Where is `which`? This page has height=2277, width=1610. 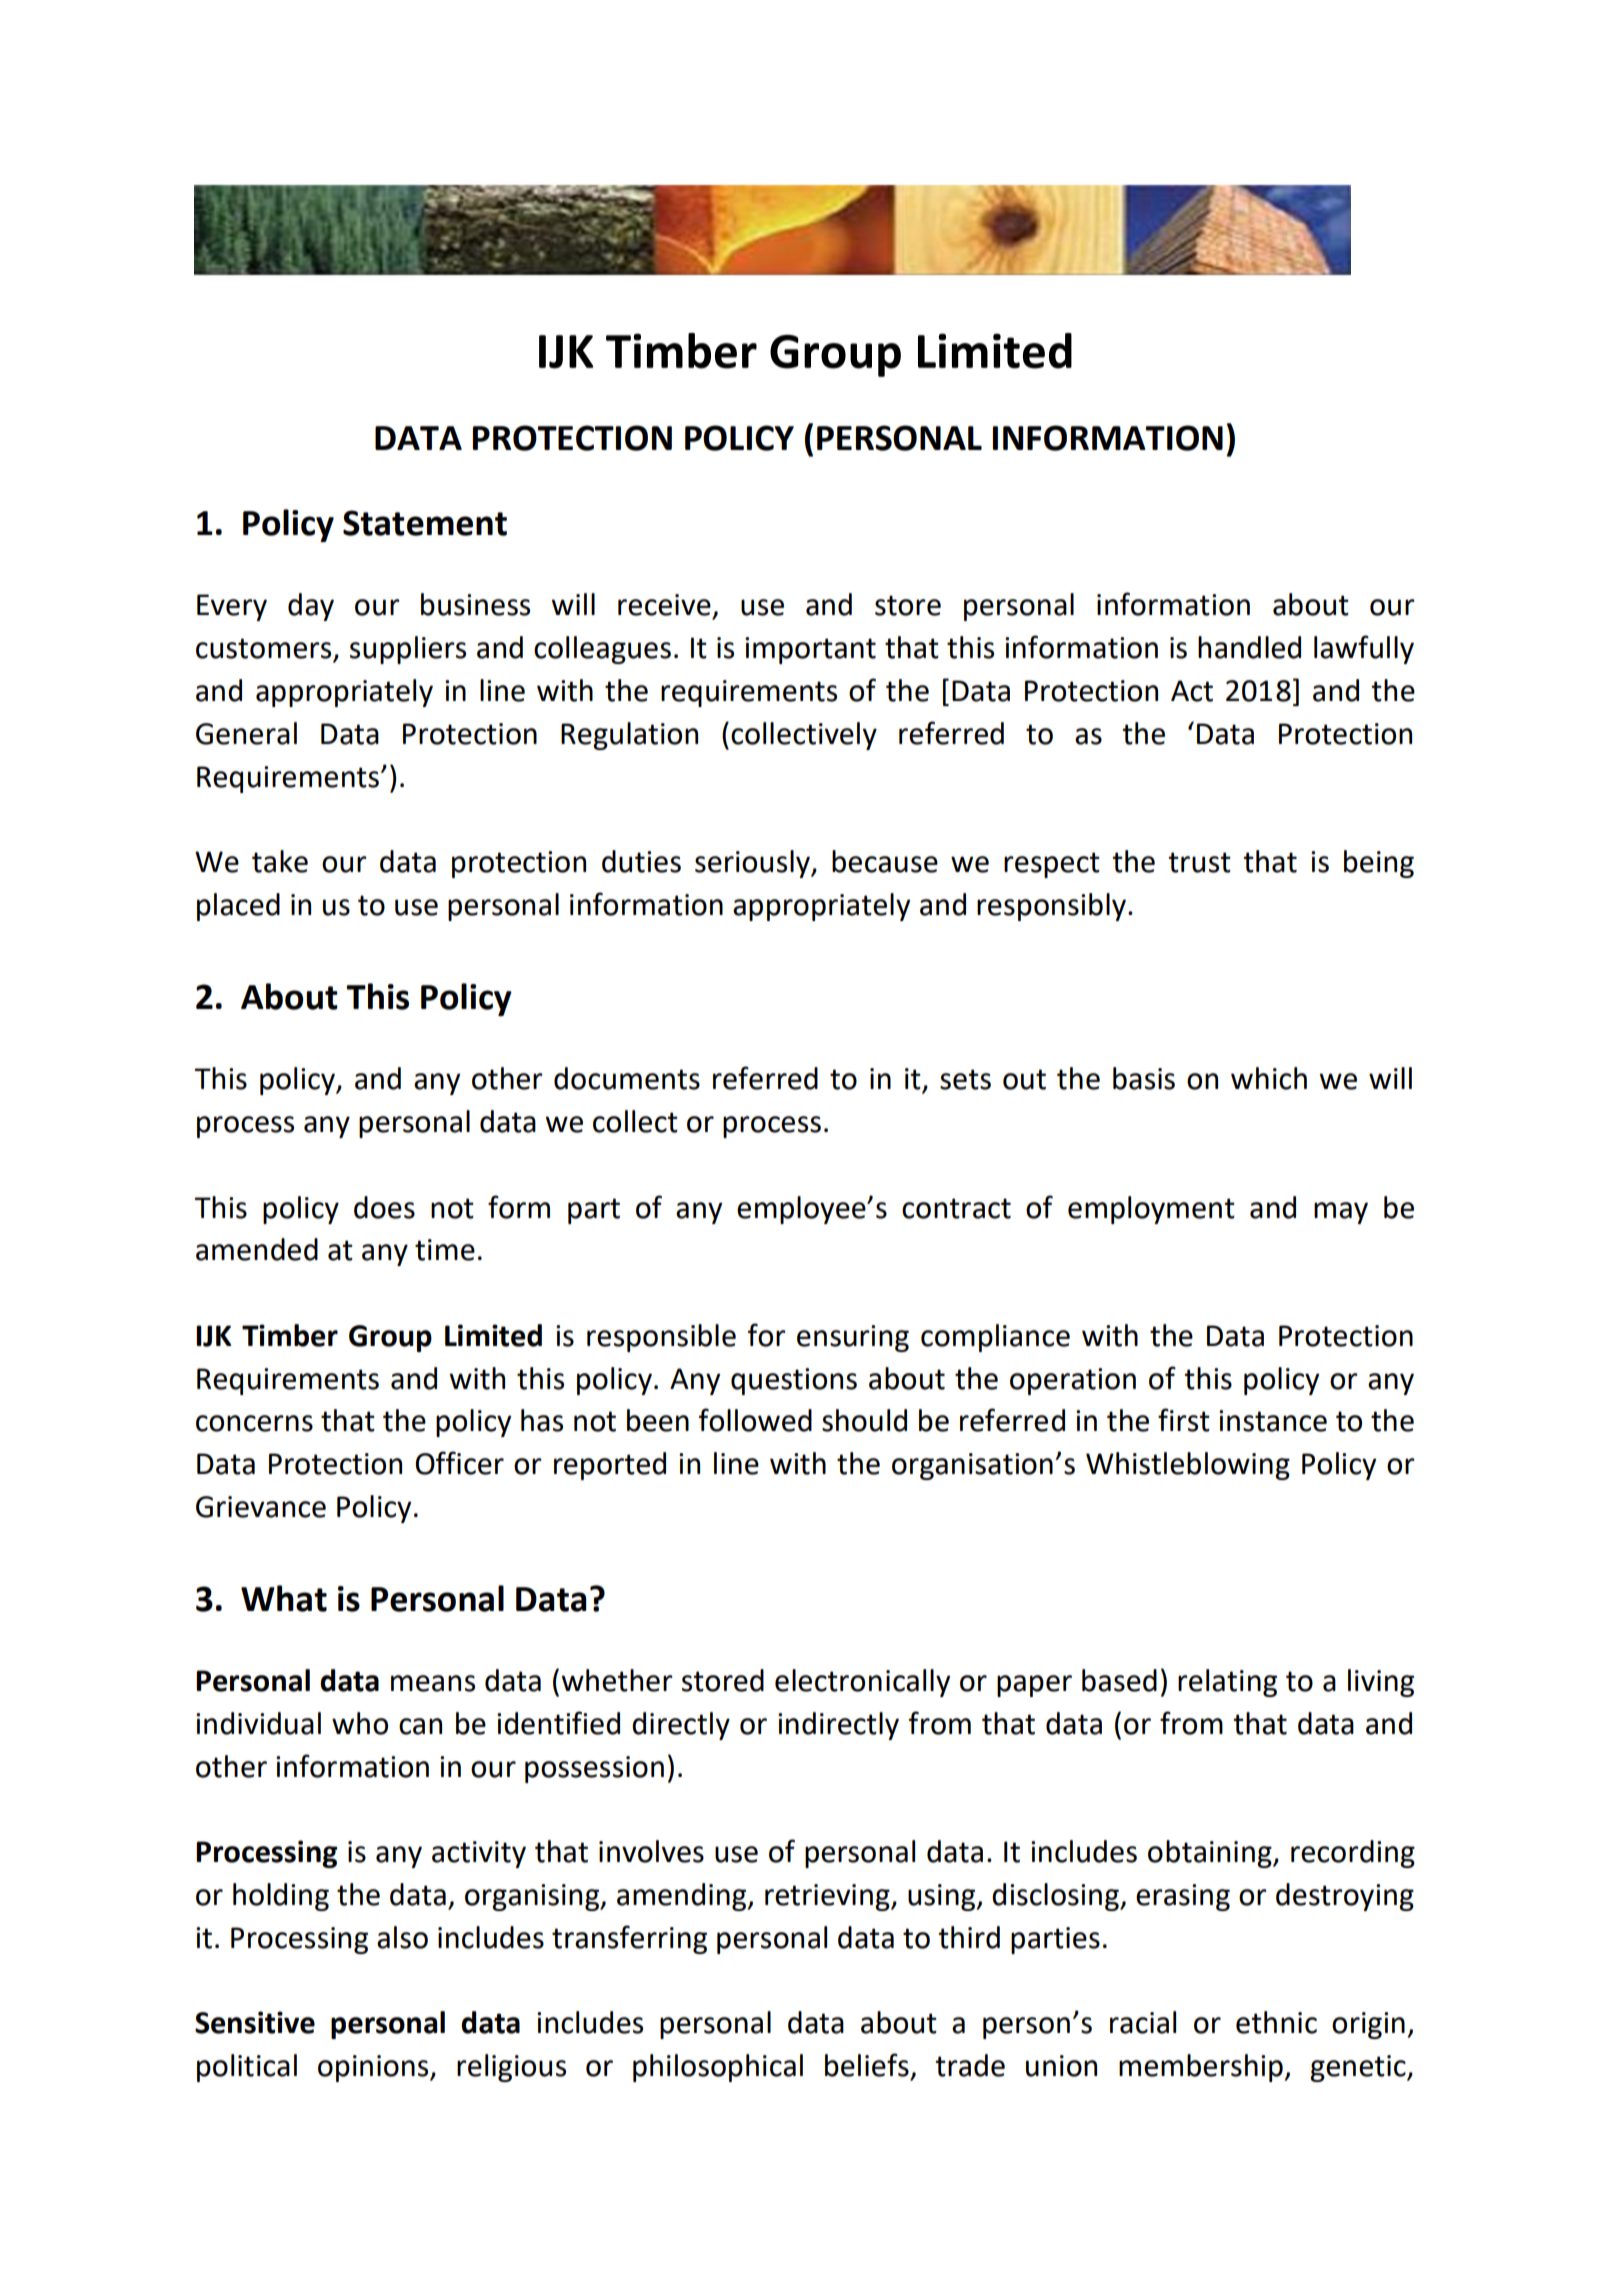
which is located at coordinates (1269, 1078).
